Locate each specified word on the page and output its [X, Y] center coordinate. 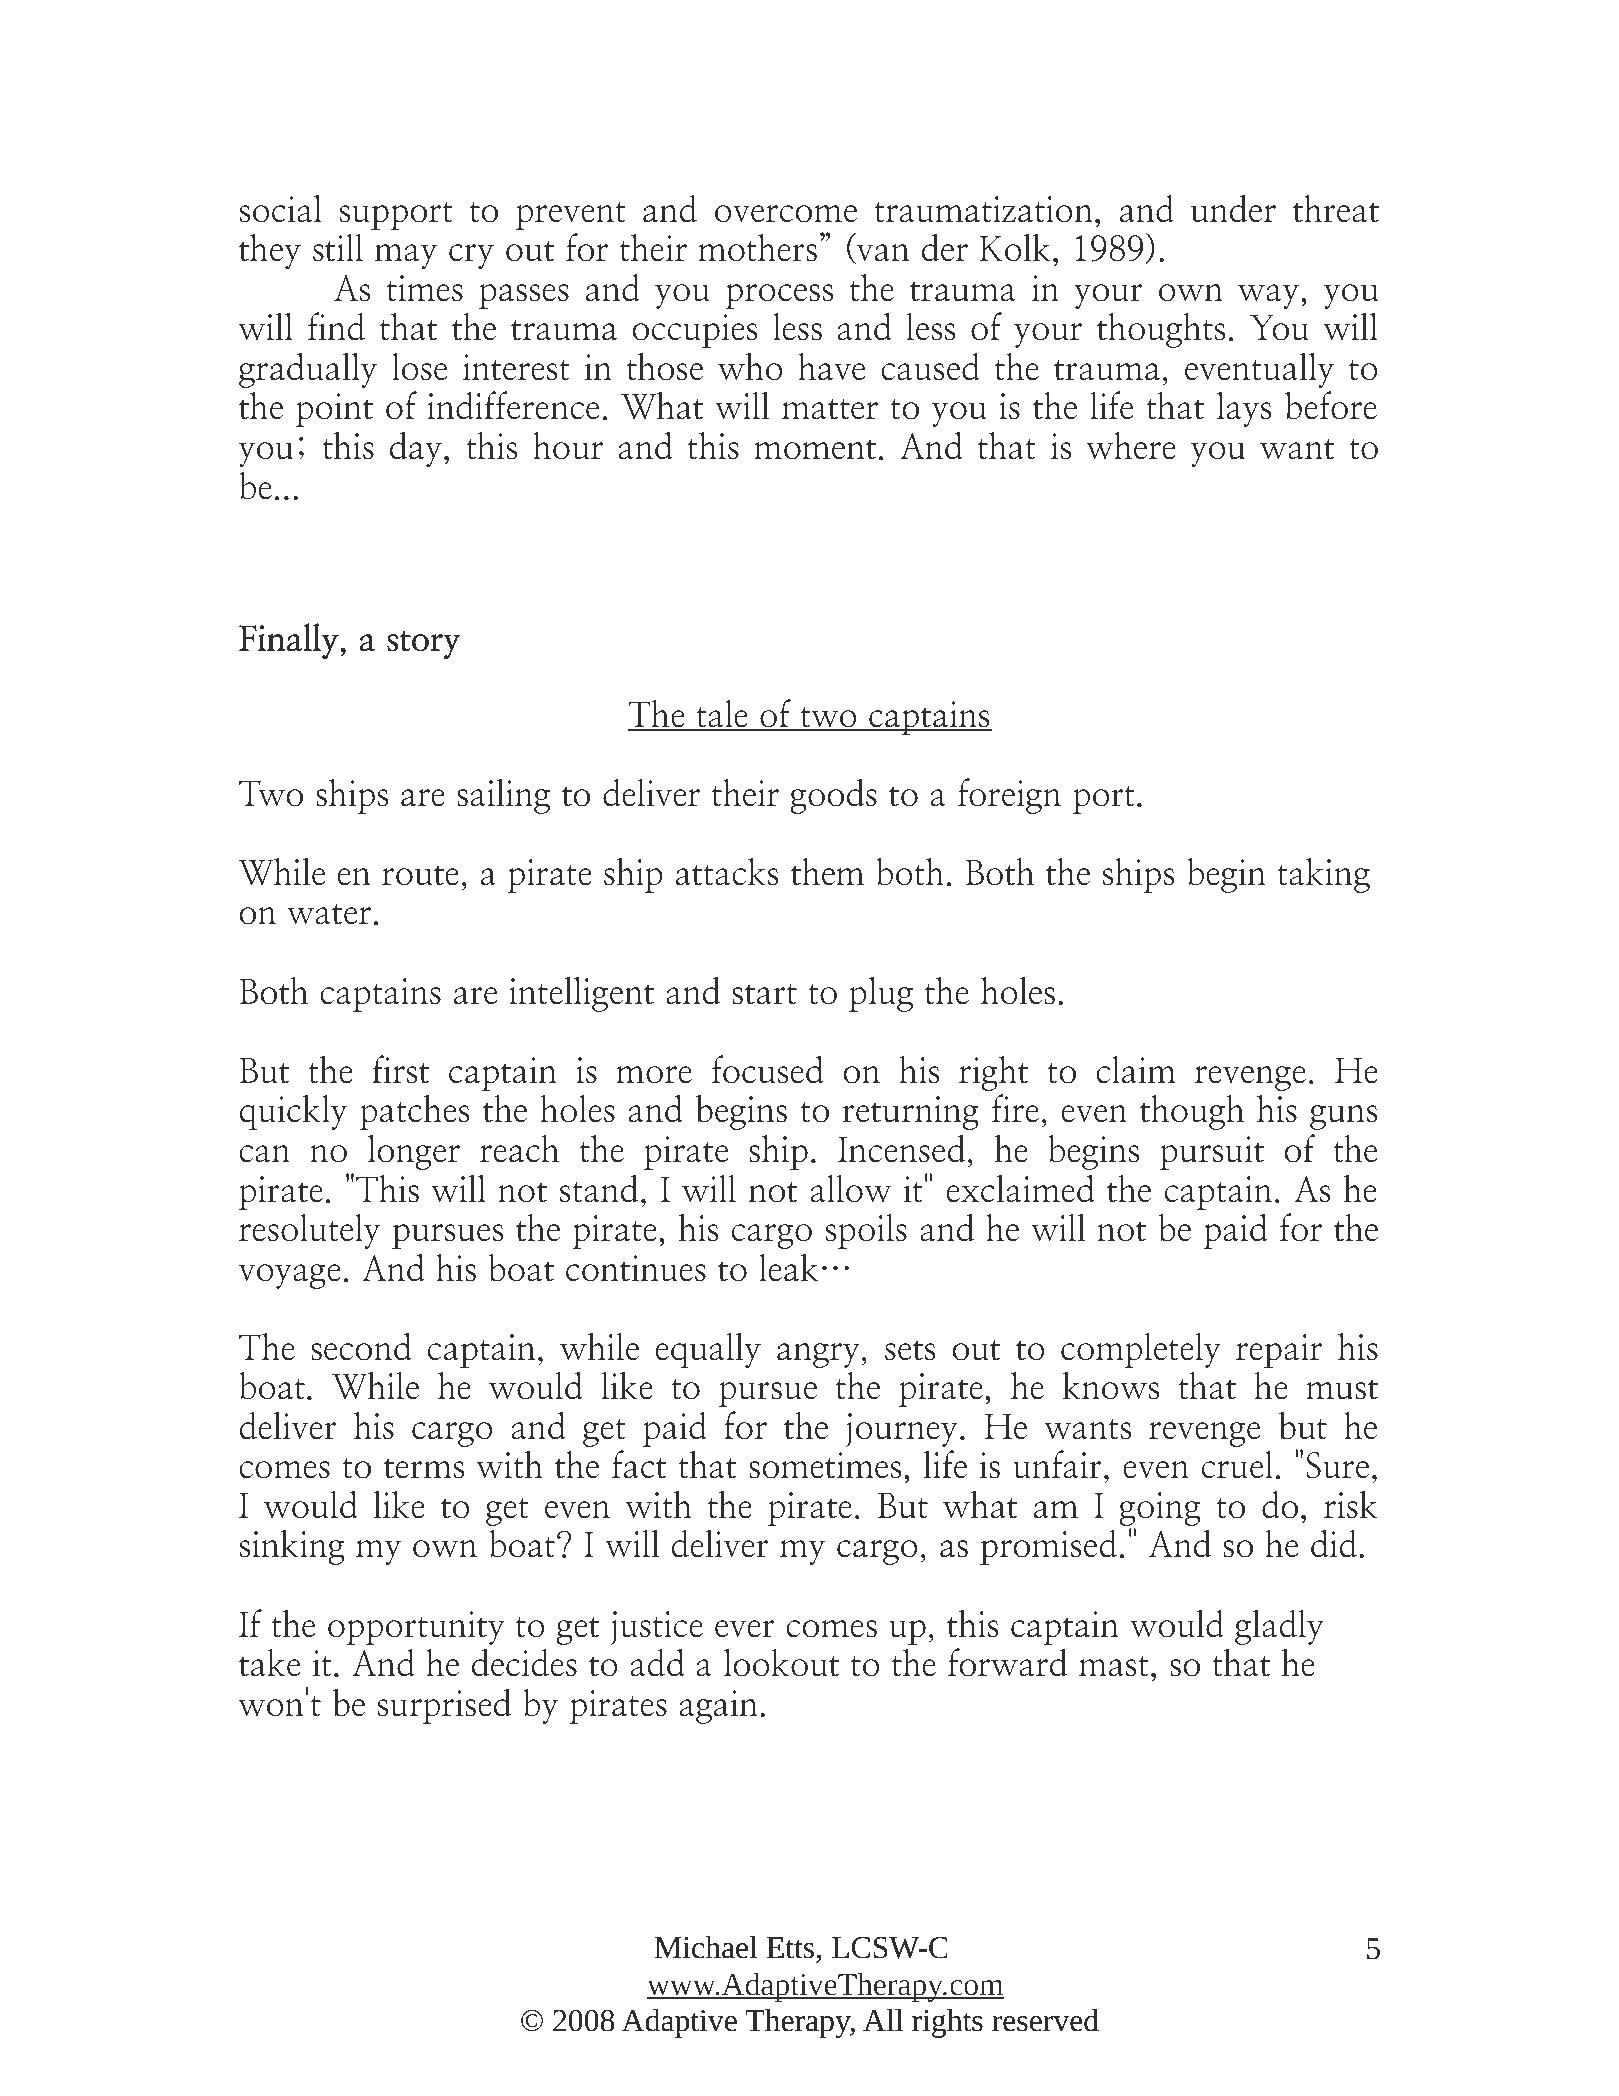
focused [767, 1069]
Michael [706, 1947]
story [423, 645]
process [779, 296]
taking [1323, 875]
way [1268, 296]
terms [424, 1468]
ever [745, 1629]
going [1159, 1510]
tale [722, 714]
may [406, 256]
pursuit [1212, 1153]
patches [415, 1112]
